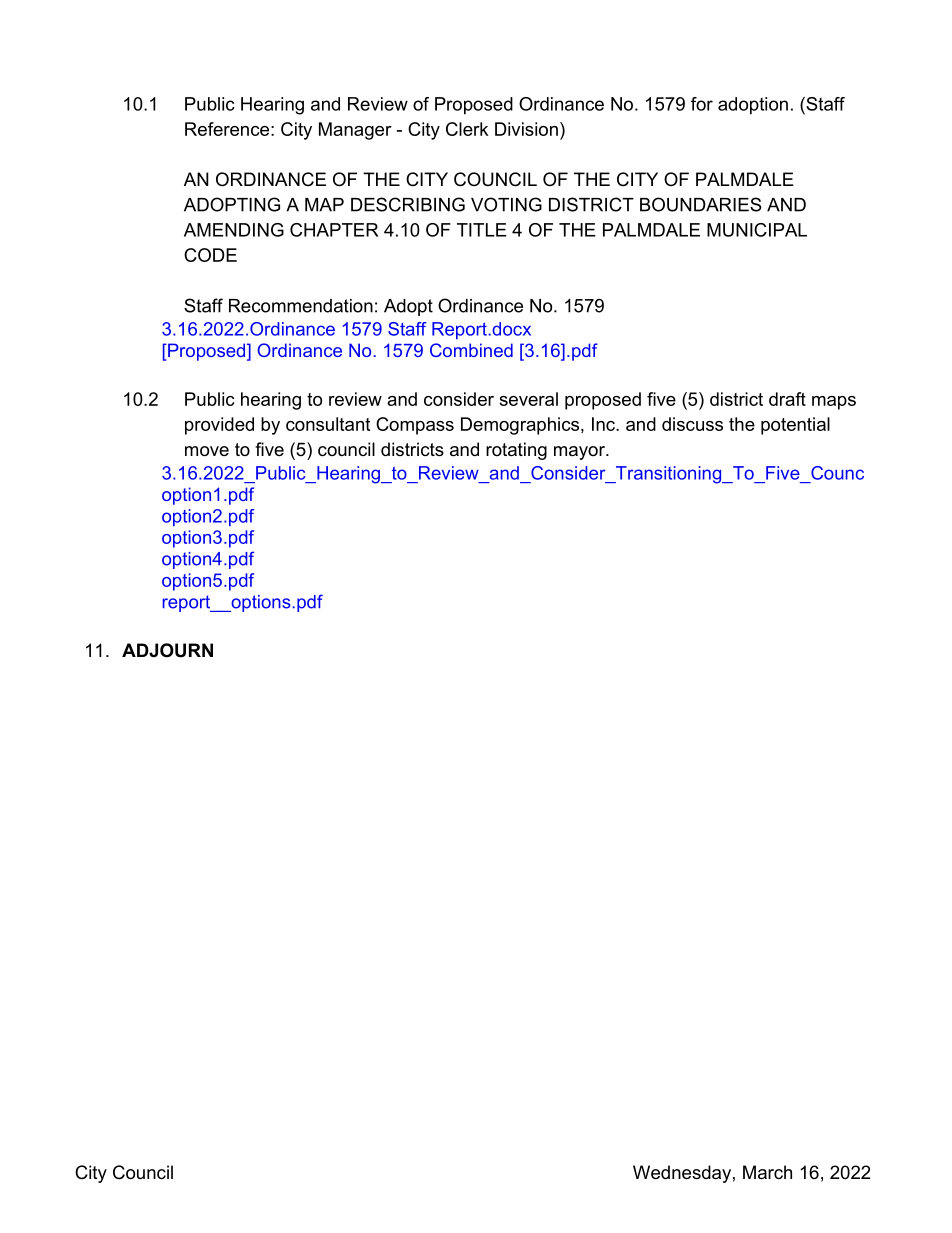 The image size is (952, 1233). What do you see at coordinates (692, 424) in the screenshot?
I see `discuss` at bounding box center [692, 424].
